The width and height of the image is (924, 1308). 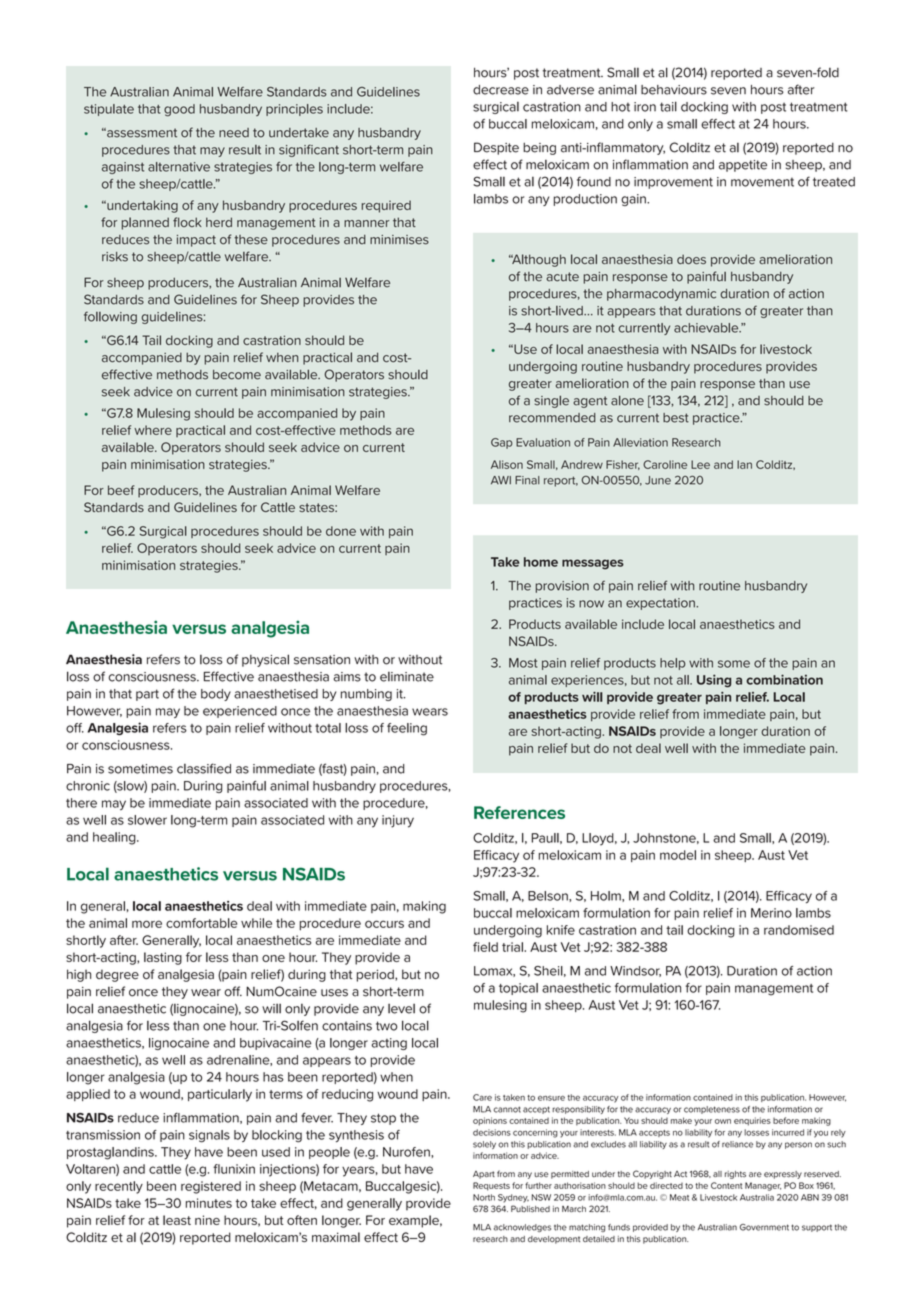 I want to click on North, so click(x=484, y=1197).
